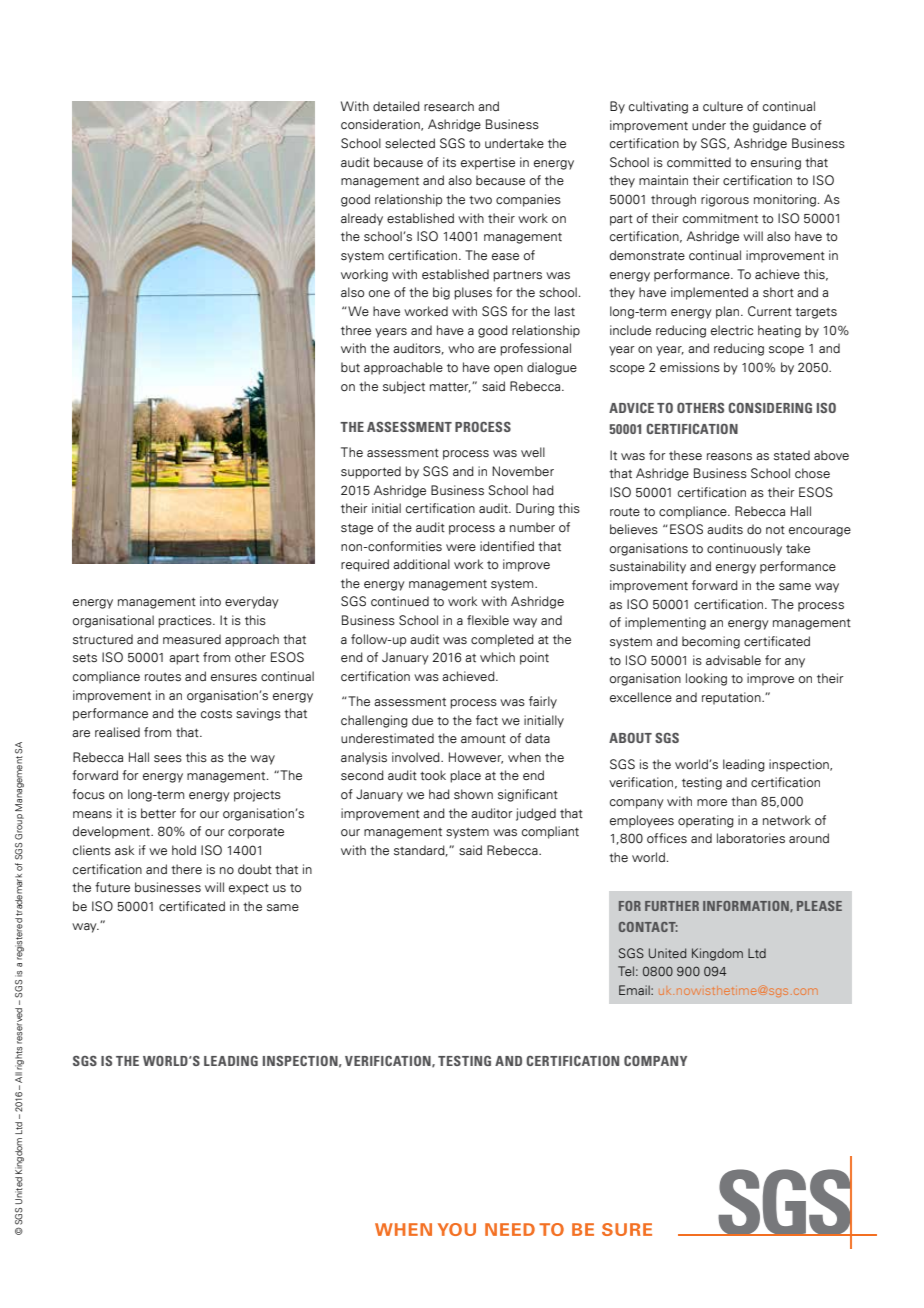 The image size is (924, 1308). What do you see at coordinates (732, 698) in the screenshot?
I see `reputation` at bounding box center [732, 698].
